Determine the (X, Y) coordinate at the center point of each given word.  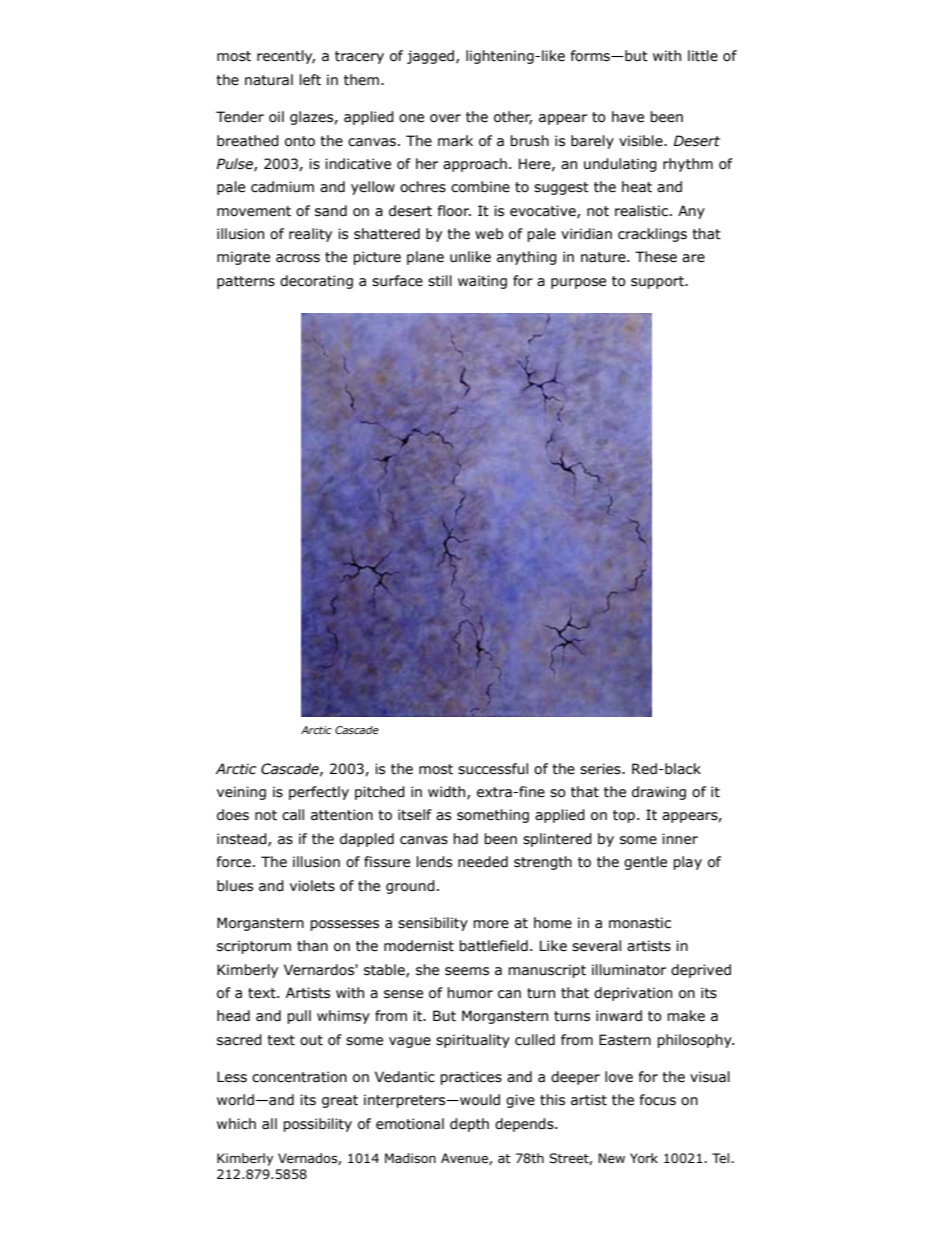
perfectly (319, 793)
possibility (317, 1125)
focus (657, 1100)
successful (493, 769)
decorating (316, 282)
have (628, 117)
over (445, 118)
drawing (659, 793)
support (659, 282)
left (310, 80)
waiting (482, 282)
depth (469, 1125)
